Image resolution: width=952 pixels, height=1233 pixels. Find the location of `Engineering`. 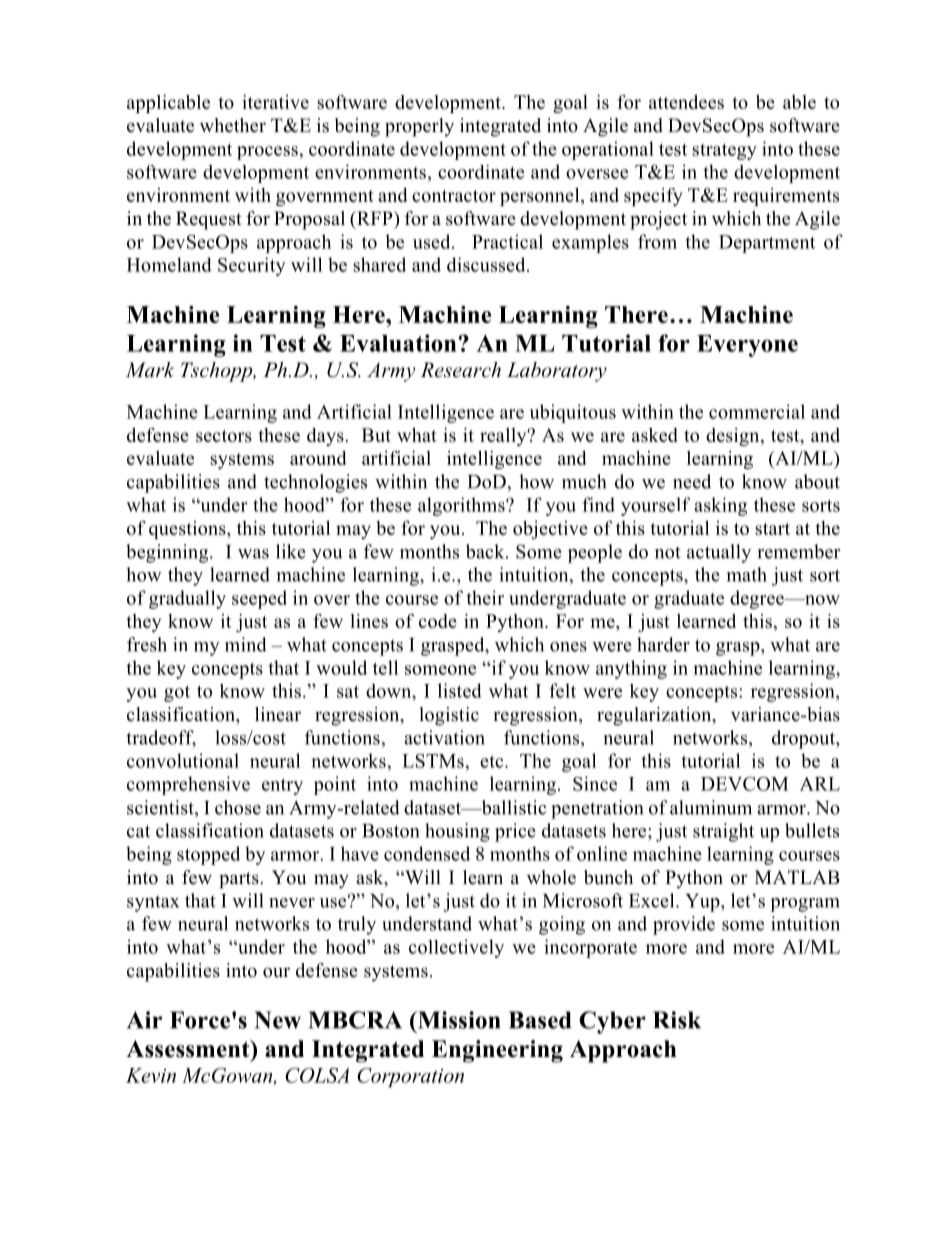

Engineering is located at coordinates (497, 1051).
